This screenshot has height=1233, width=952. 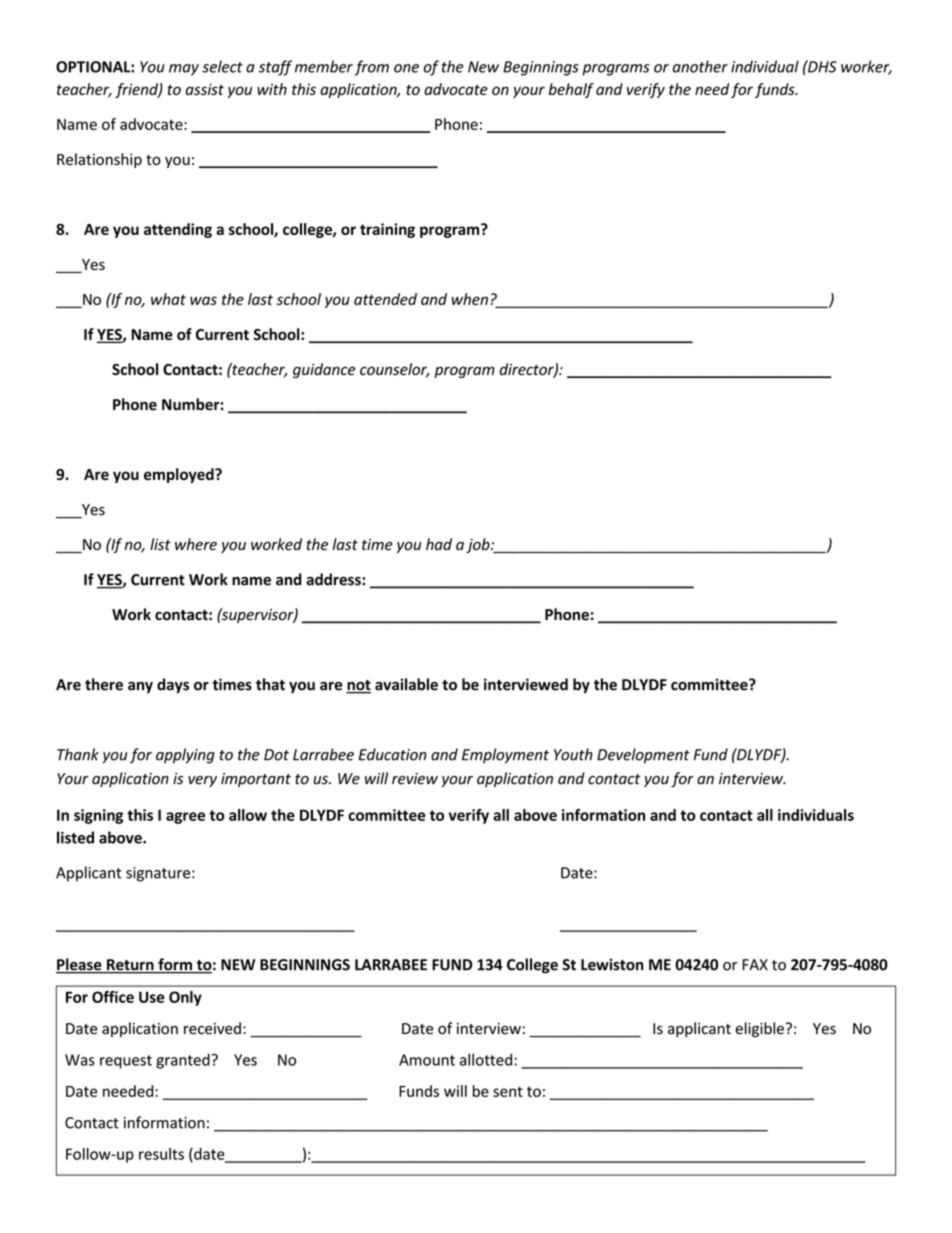 I want to click on where, so click(x=196, y=544).
